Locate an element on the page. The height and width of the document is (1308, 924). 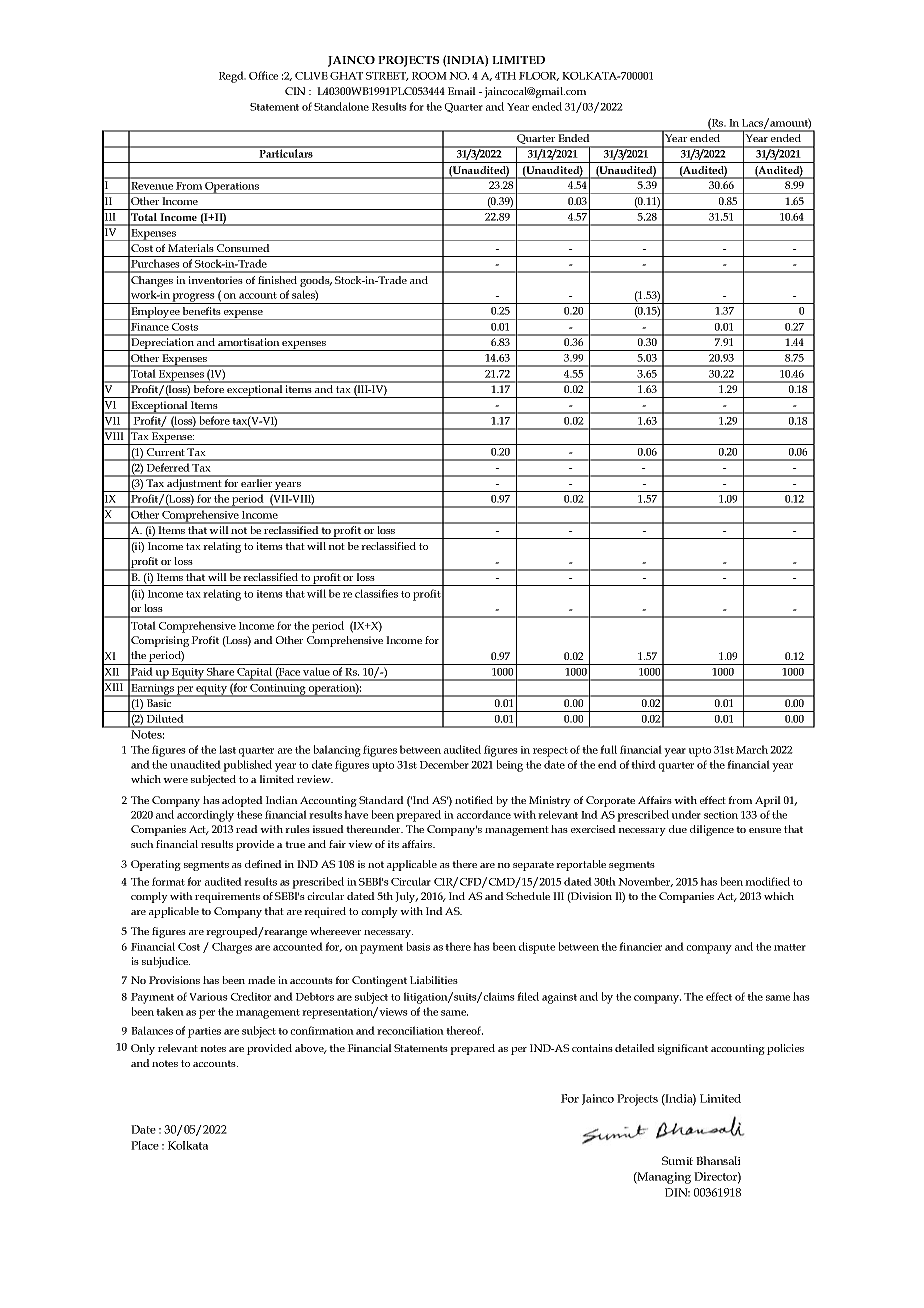
Email is located at coordinates (462, 91).
